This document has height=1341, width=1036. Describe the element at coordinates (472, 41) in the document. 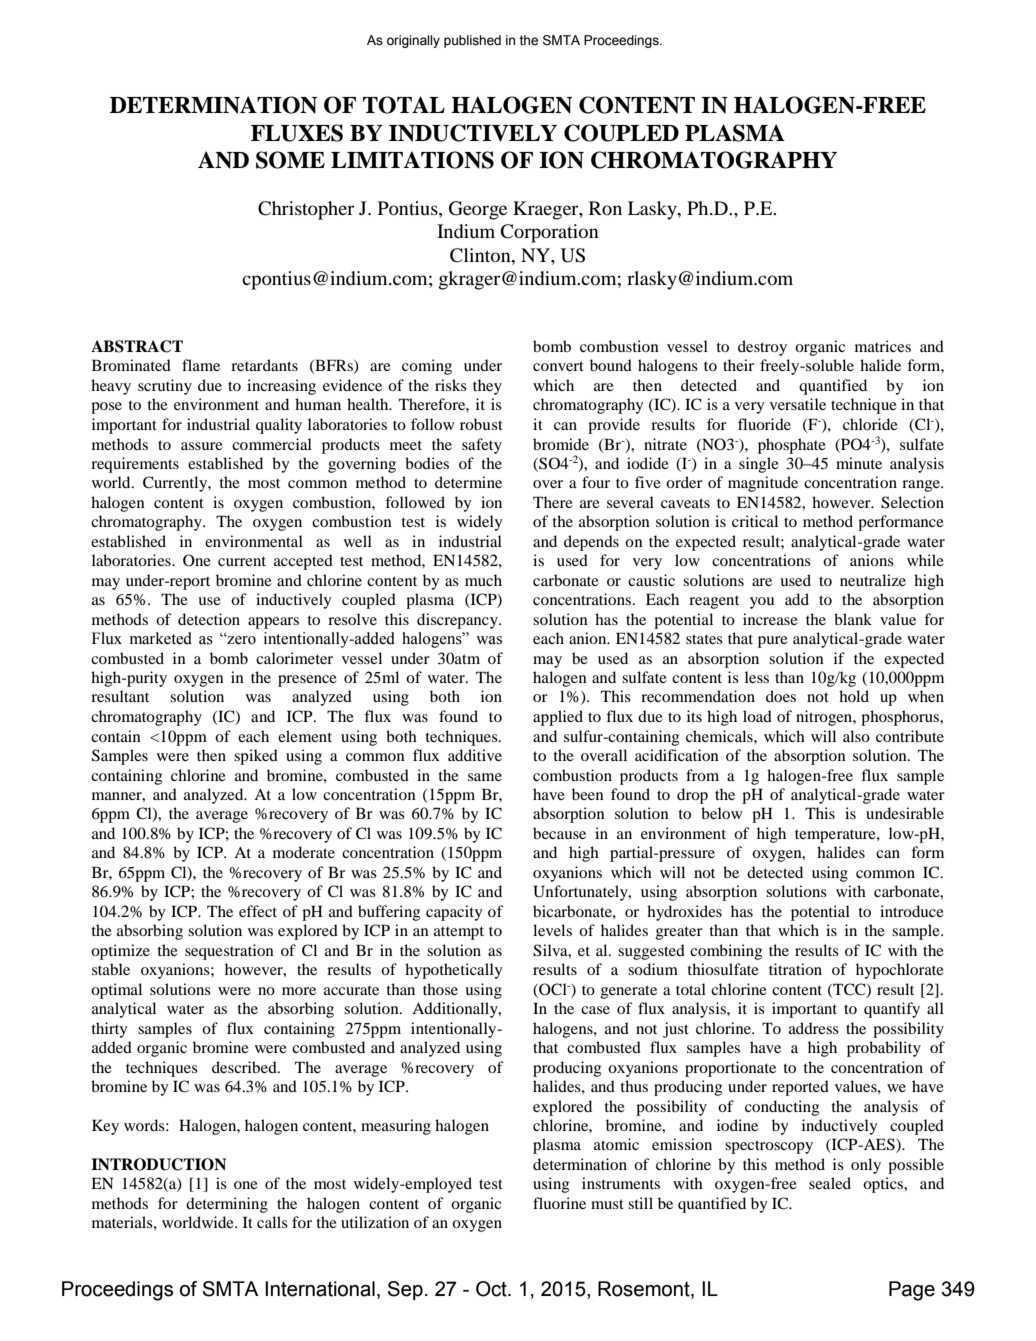

I see `published` at that location.
